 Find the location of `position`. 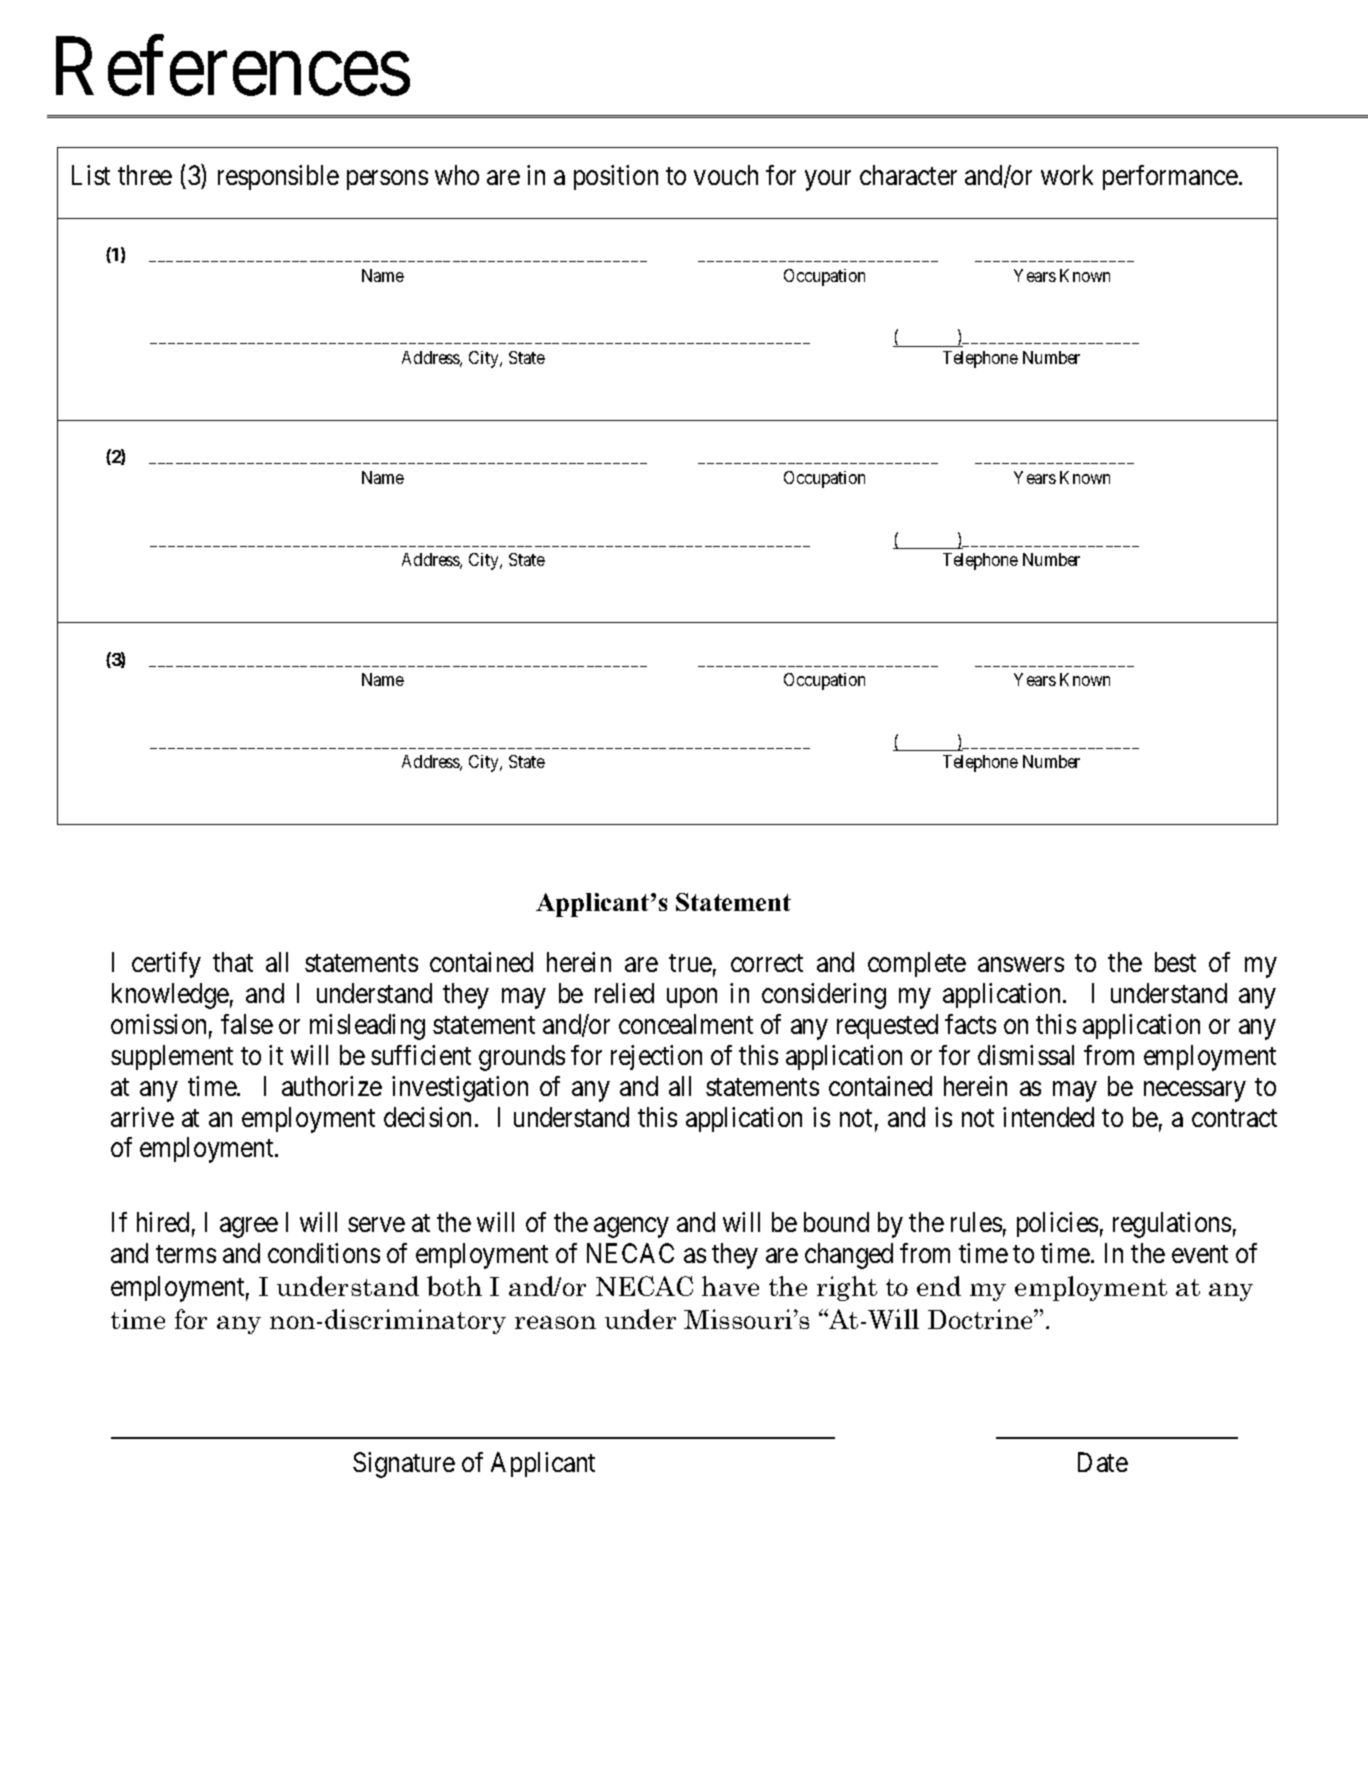

position is located at coordinates (616, 177).
